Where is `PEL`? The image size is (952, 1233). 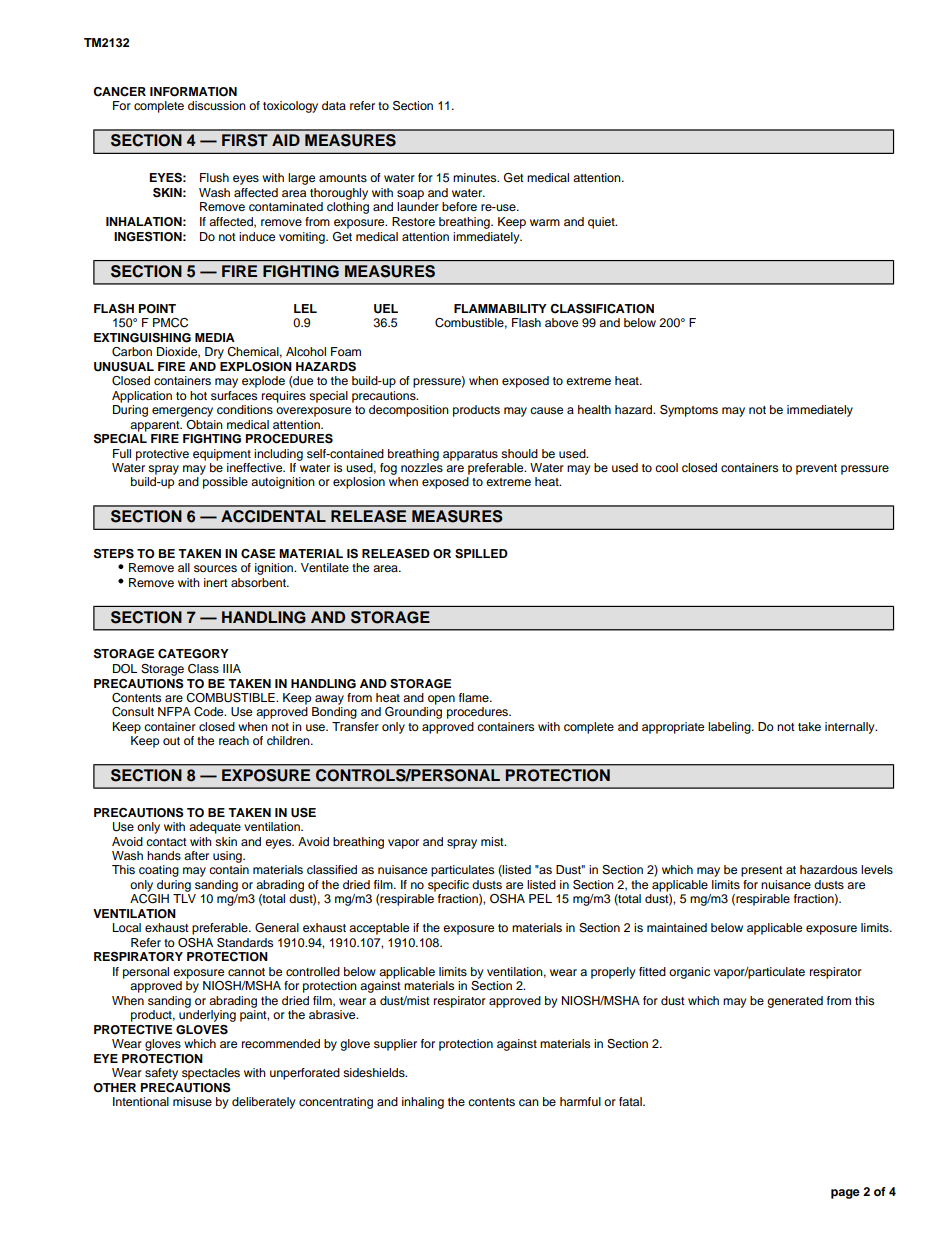
PEL is located at coordinates (540, 898).
